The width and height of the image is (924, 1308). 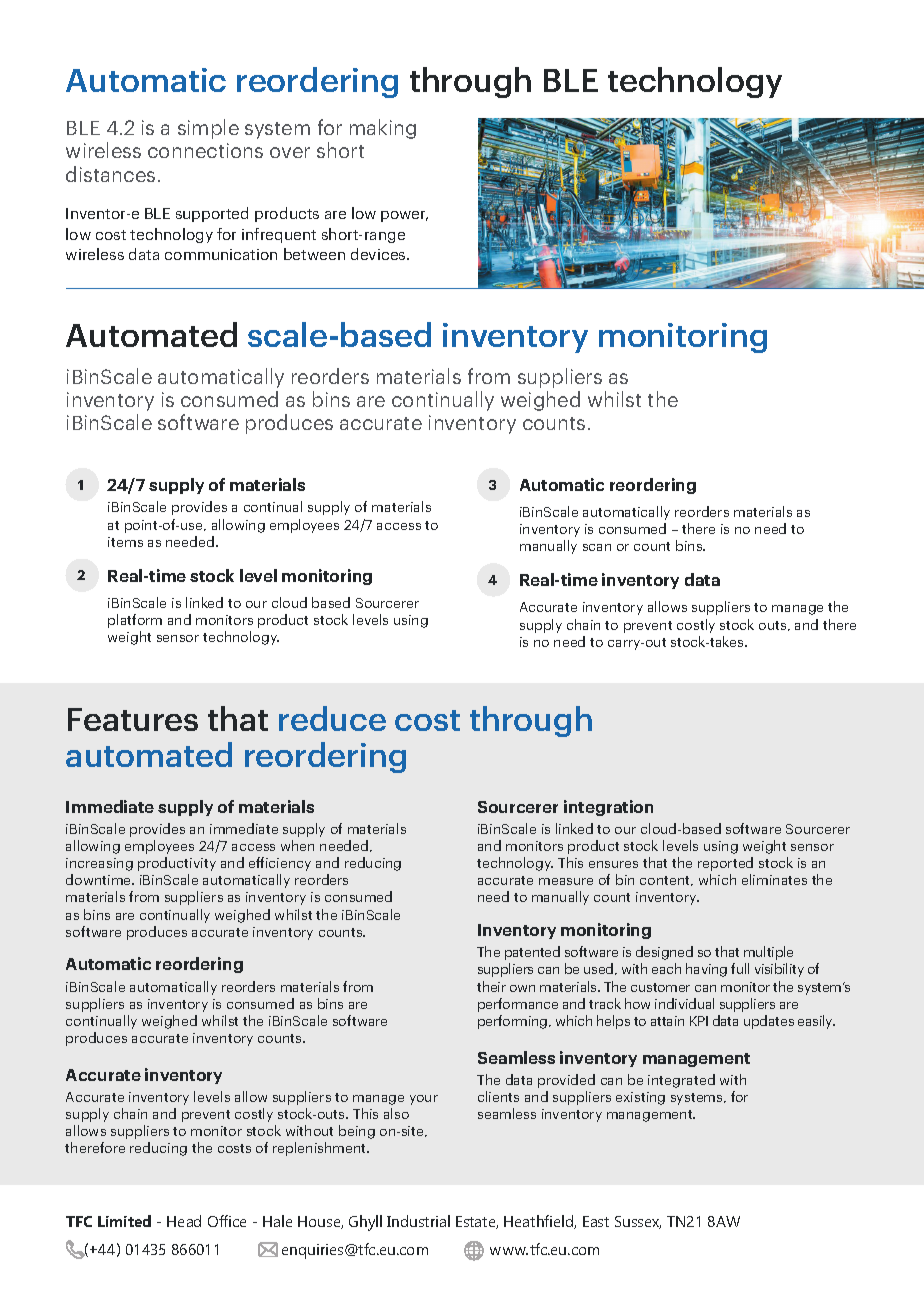 I want to click on connections, so click(x=205, y=150).
